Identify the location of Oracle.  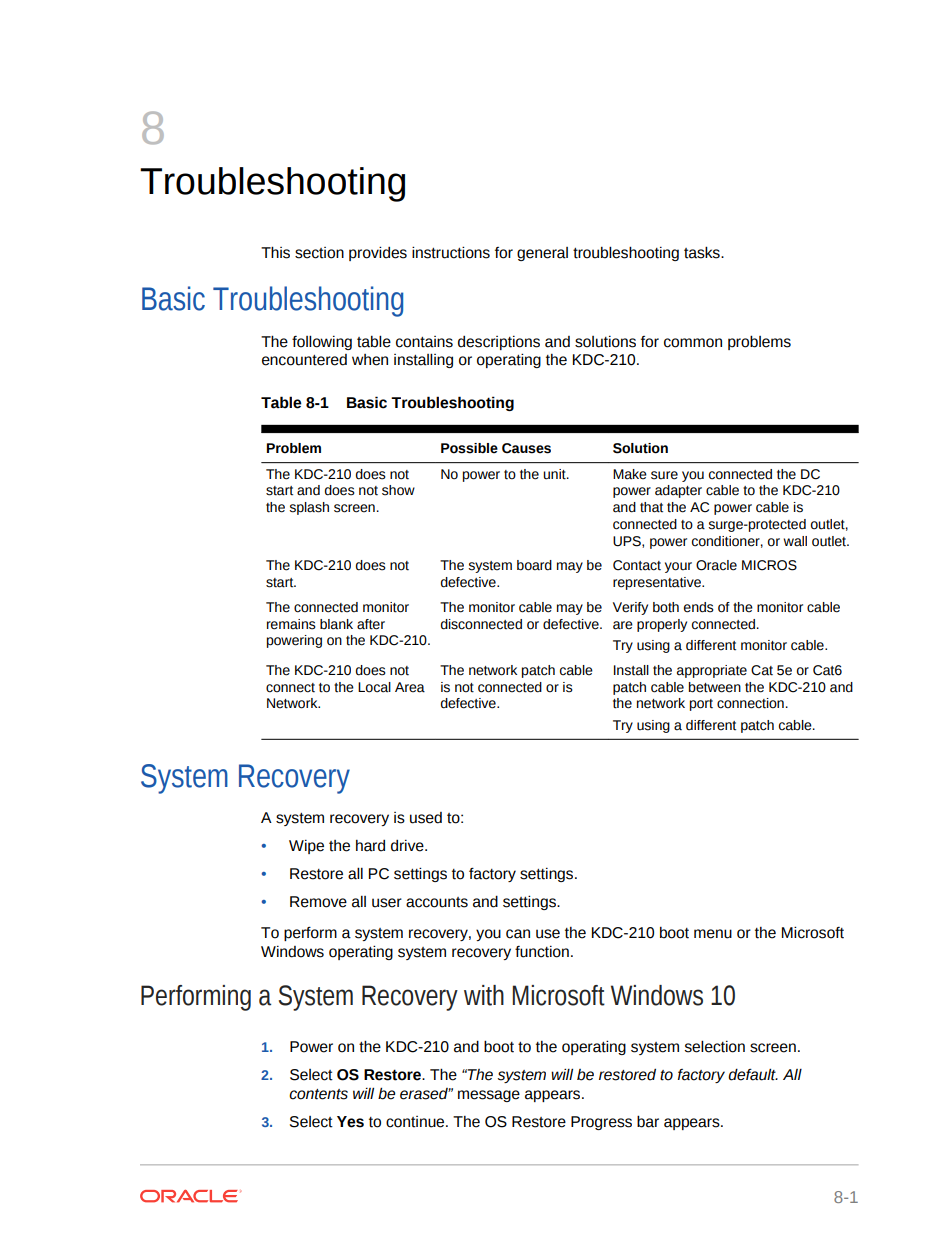
(716, 565).
